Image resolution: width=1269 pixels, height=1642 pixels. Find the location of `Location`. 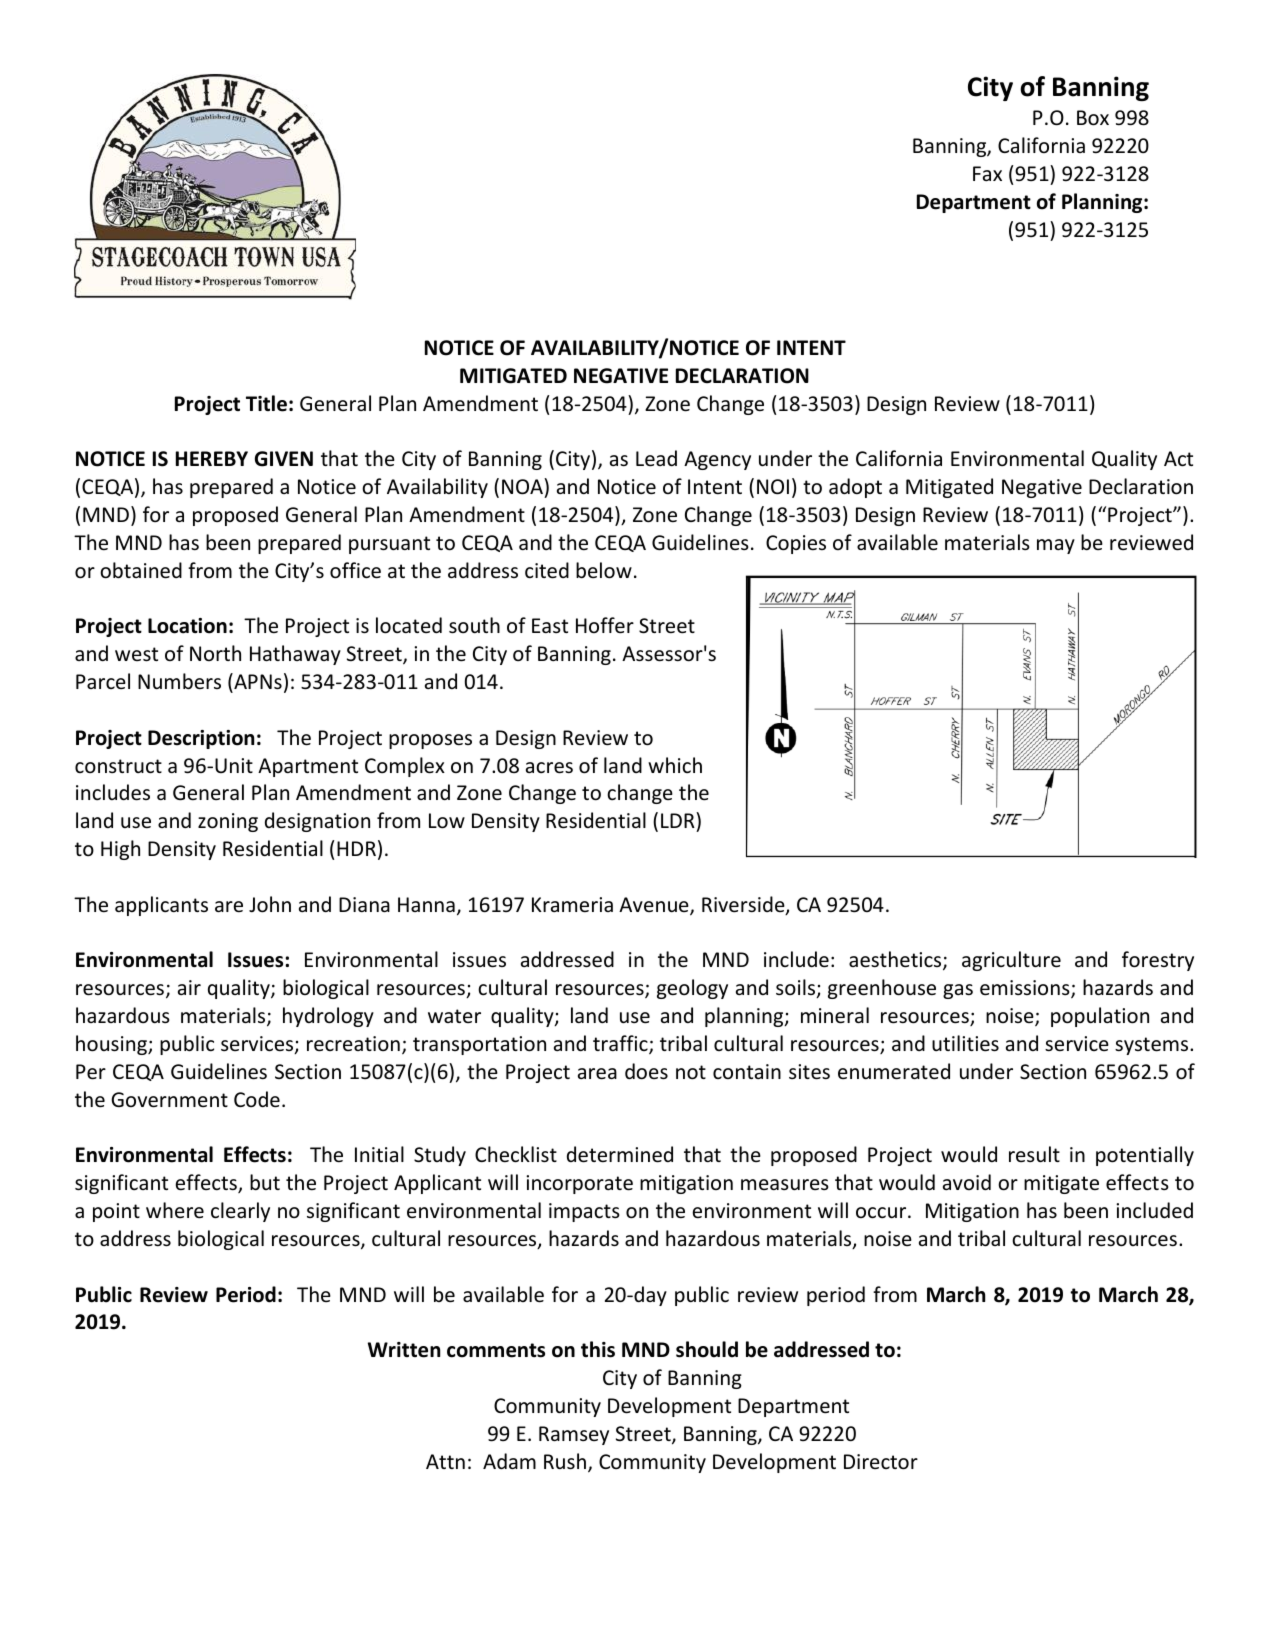

Location is located at coordinates (187, 626).
